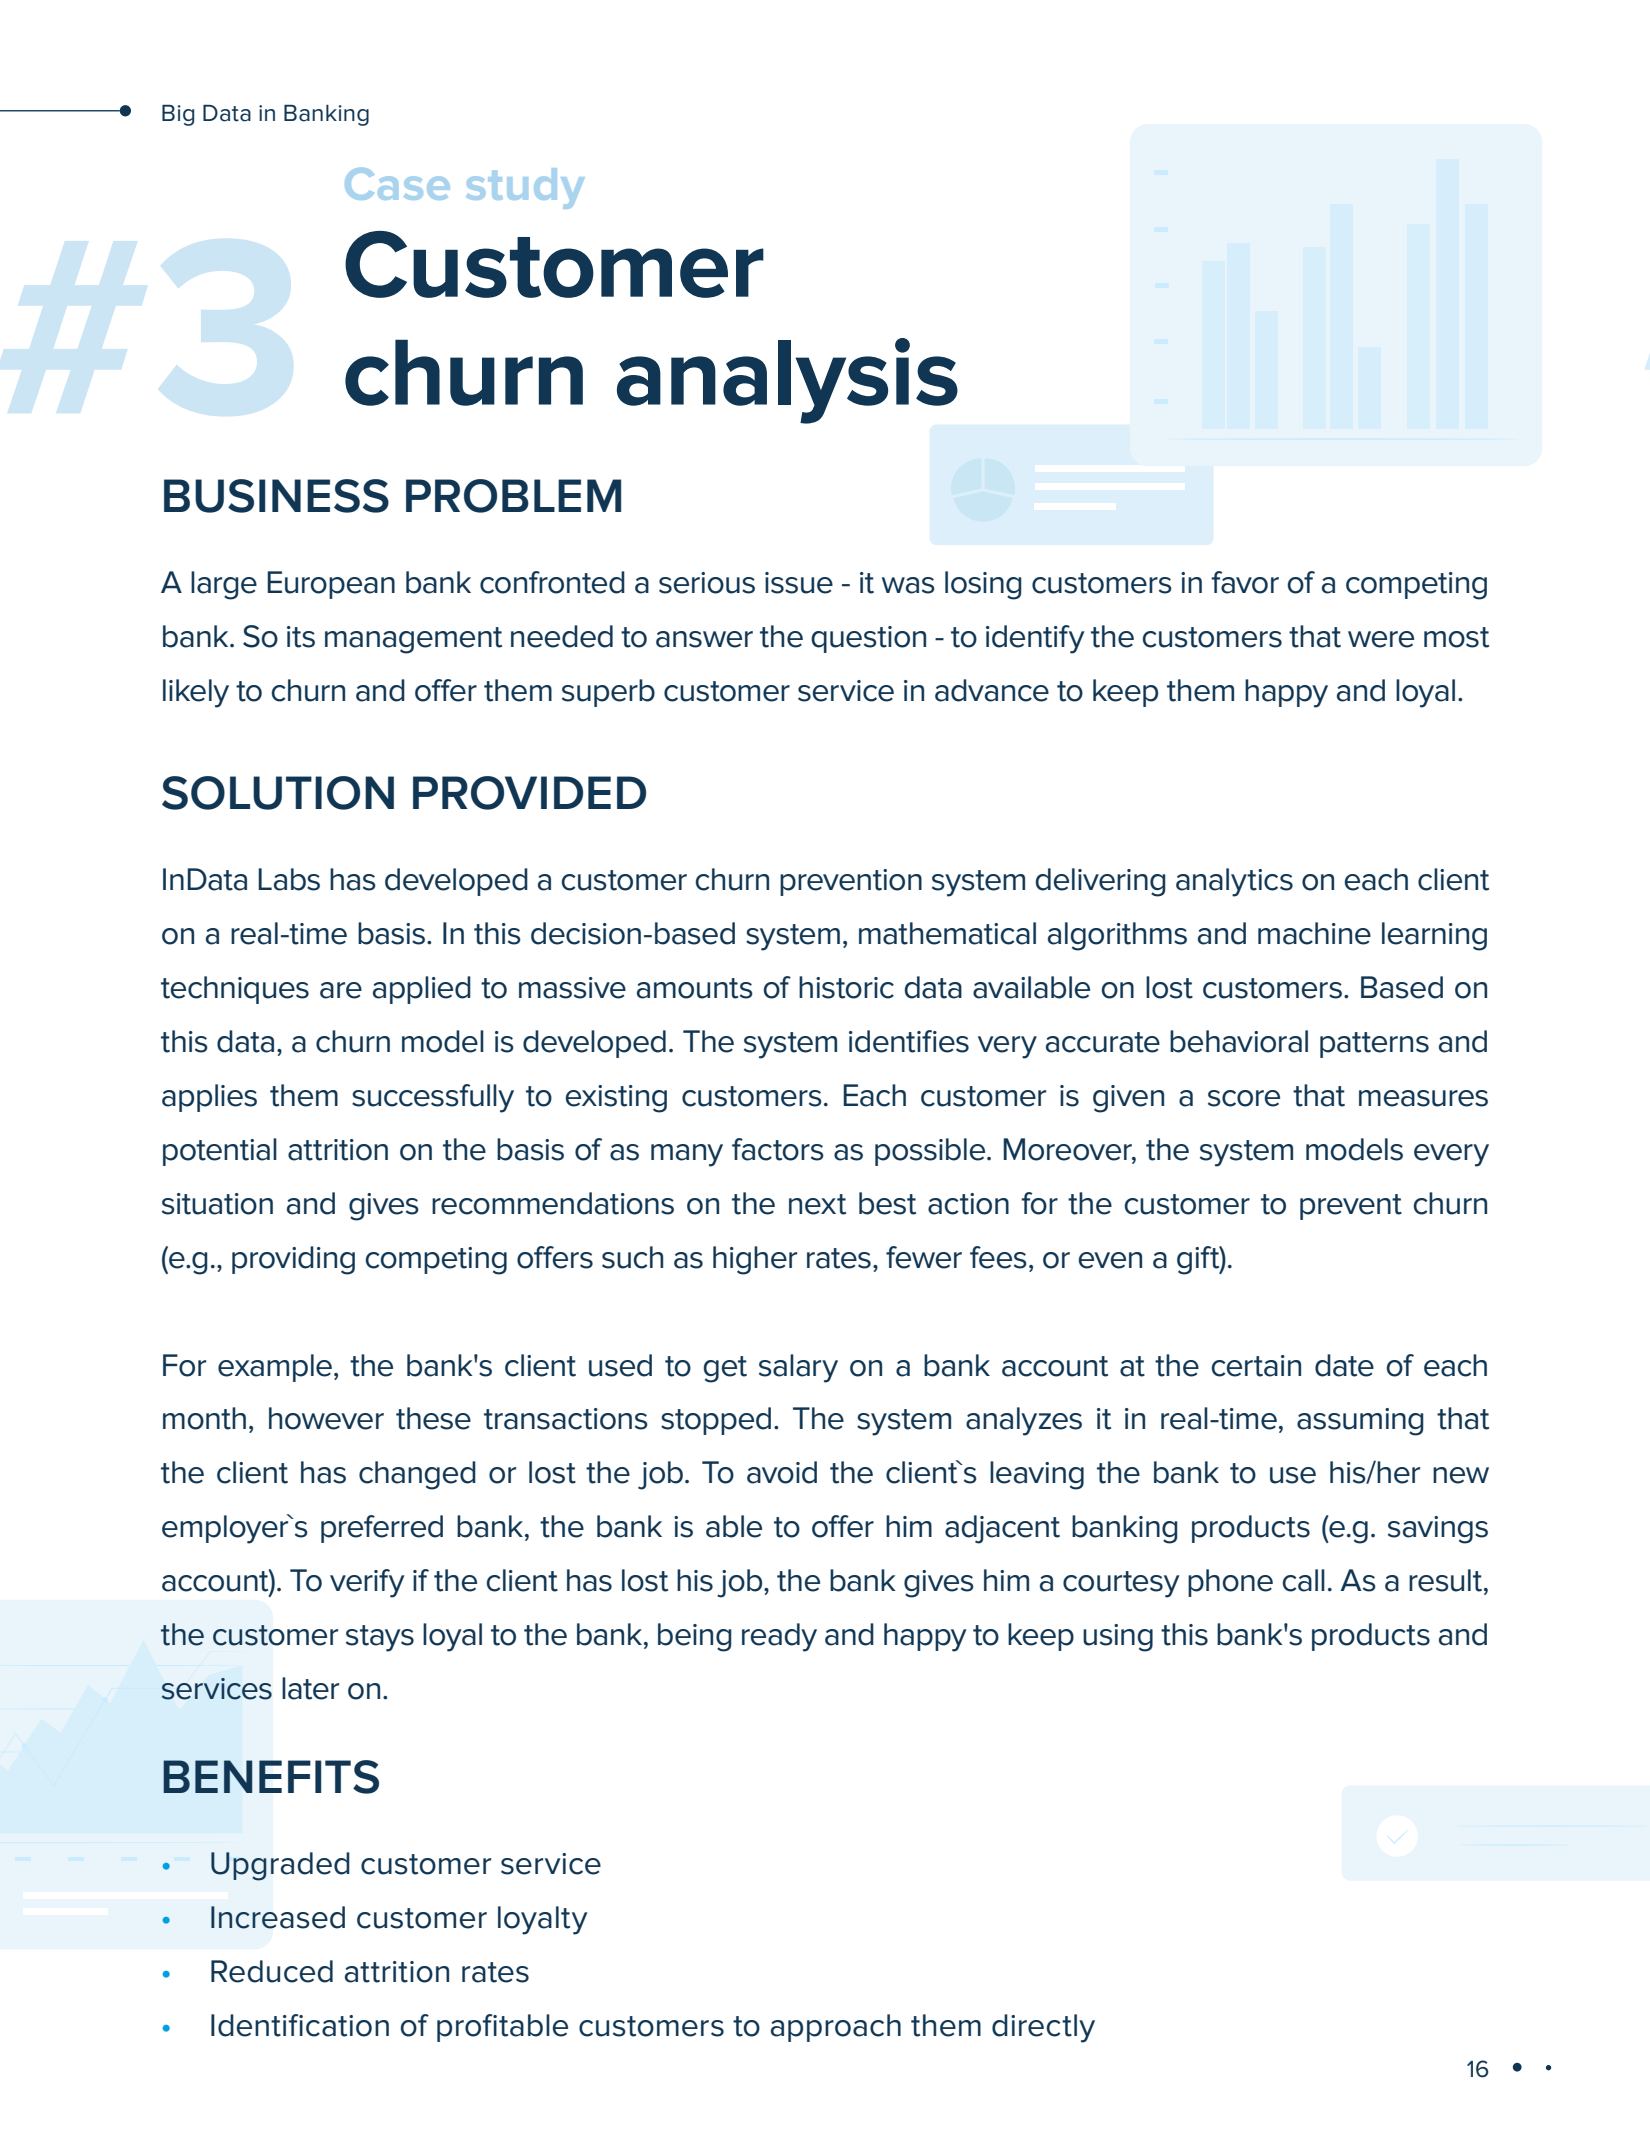  What do you see at coordinates (868, 639) in the page?
I see `question` at bounding box center [868, 639].
